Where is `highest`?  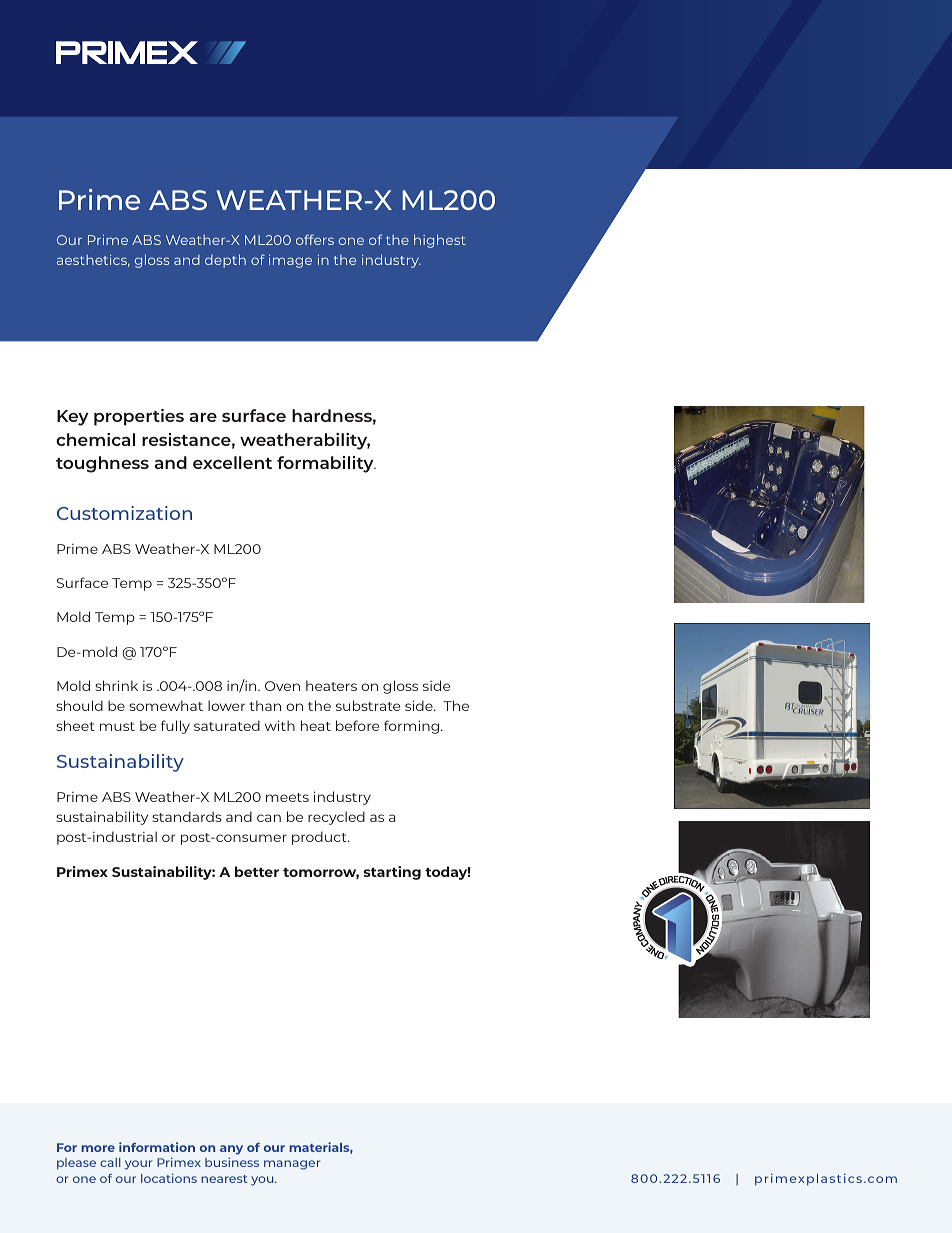 highest is located at coordinates (440, 241).
